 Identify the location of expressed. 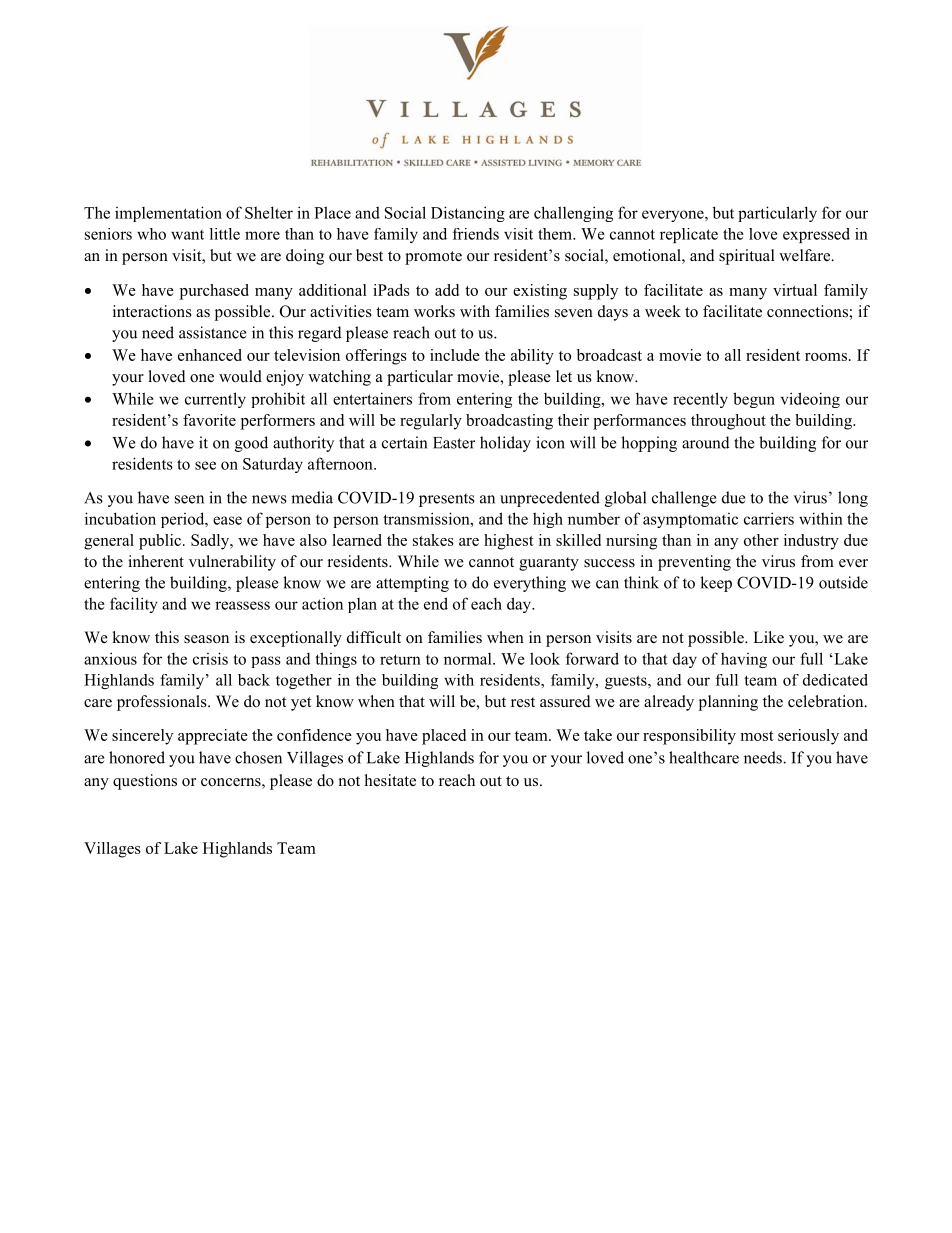
(816, 235).
